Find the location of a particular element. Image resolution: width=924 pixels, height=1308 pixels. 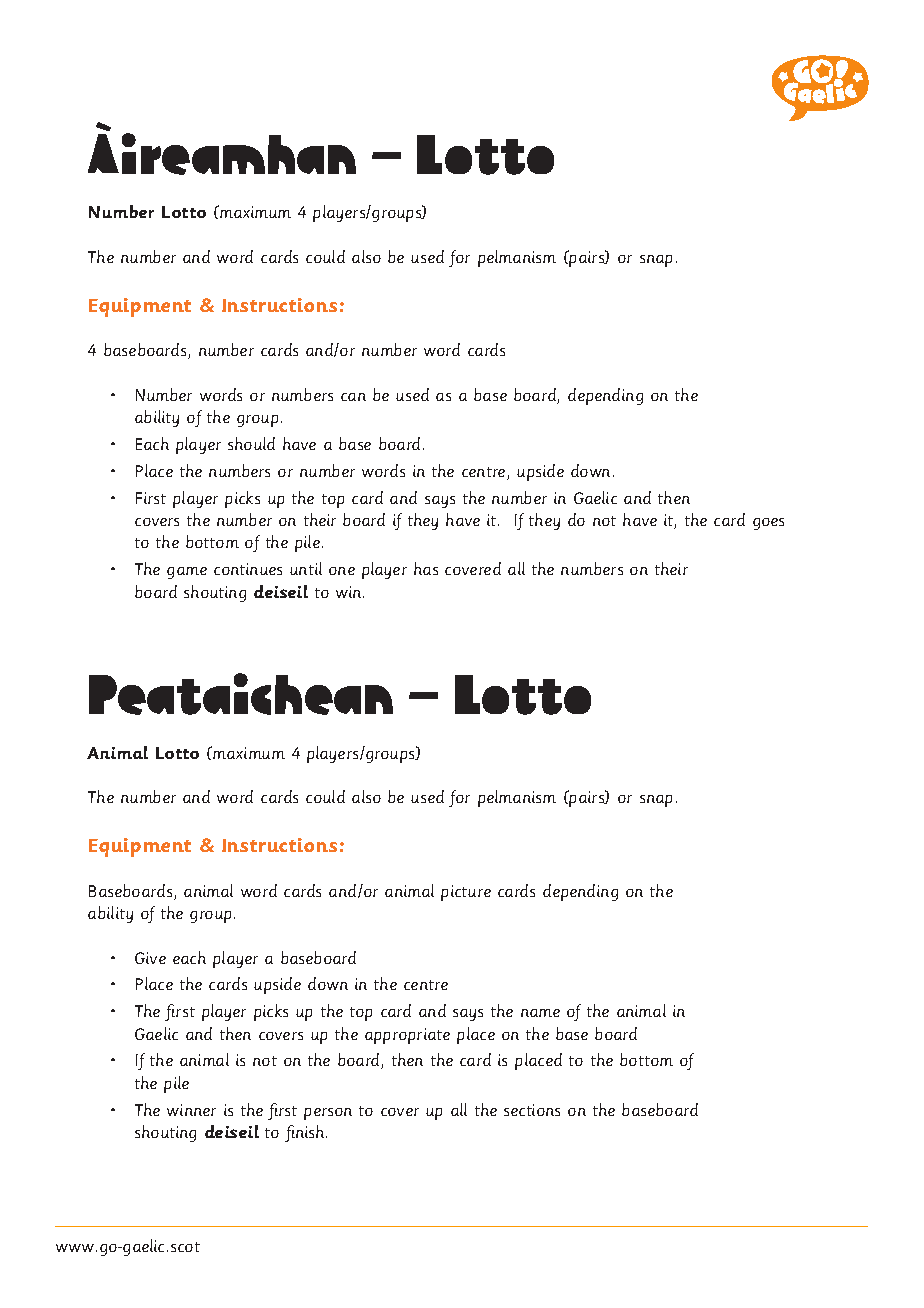

picture is located at coordinates (466, 893).
